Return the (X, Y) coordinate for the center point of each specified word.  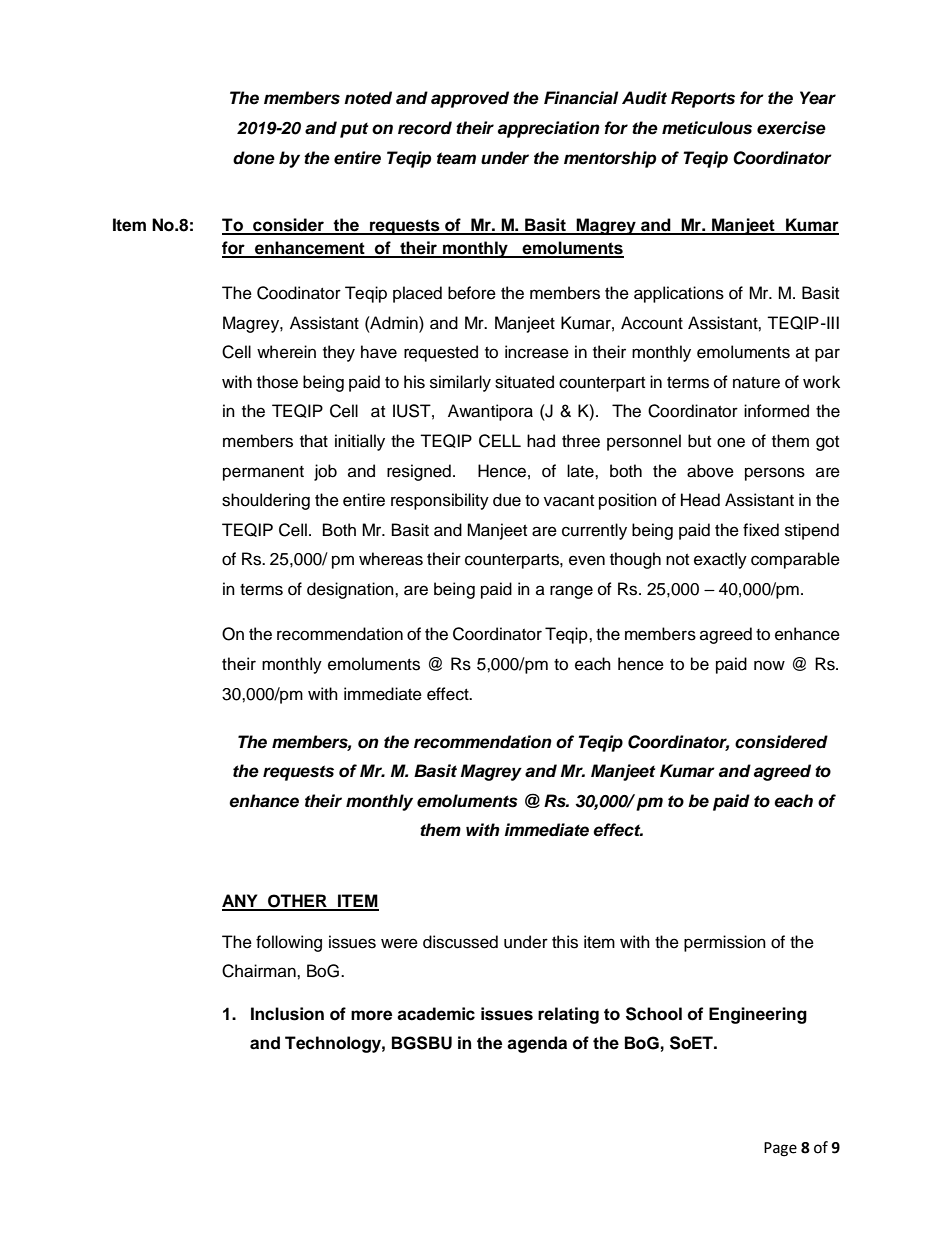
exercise (791, 128)
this (565, 942)
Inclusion (287, 1014)
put (354, 130)
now (769, 665)
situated (524, 382)
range (571, 592)
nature (756, 383)
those (277, 382)
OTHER (297, 902)
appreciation (549, 129)
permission (725, 943)
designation (351, 590)
